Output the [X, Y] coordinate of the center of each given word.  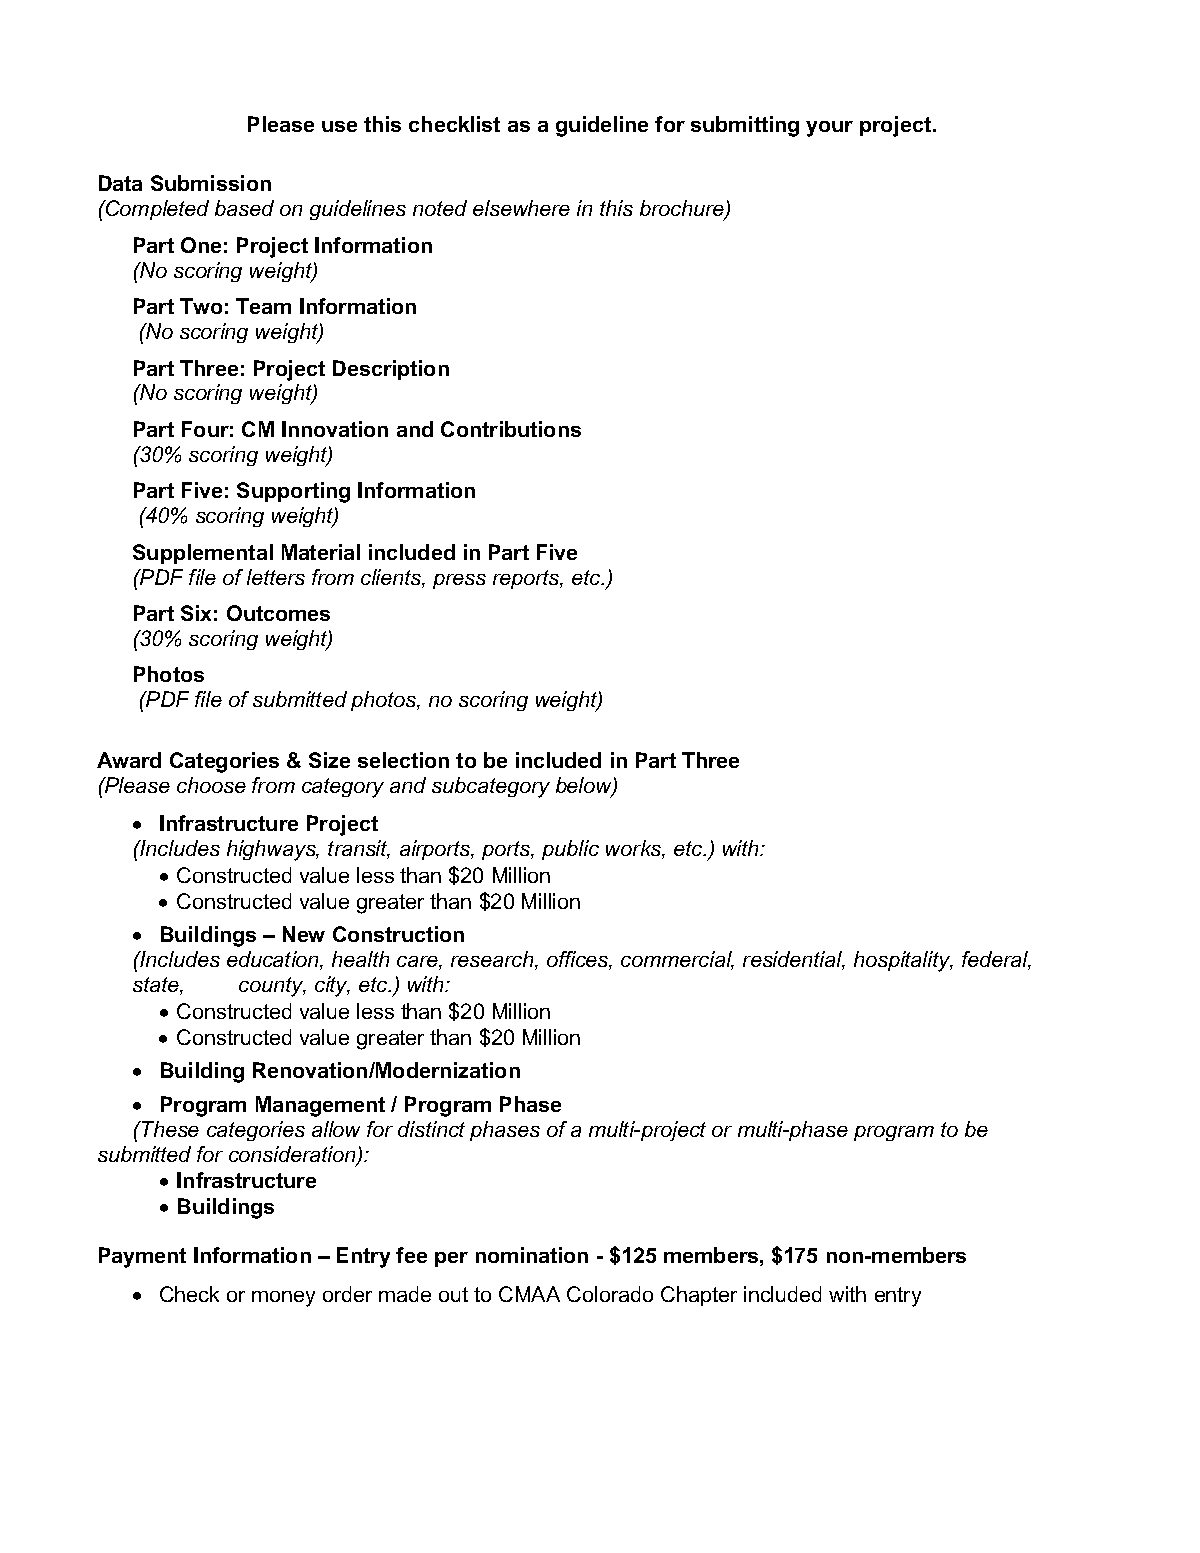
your [829, 129]
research [493, 960]
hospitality [903, 961]
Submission [211, 183]
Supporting [293, 492]
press [459, 581]
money [283, 1299]
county [272, 987]
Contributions [511, 429]
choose [211, 785]
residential [794, 960]
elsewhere [521, 208]
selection [403, 760]
